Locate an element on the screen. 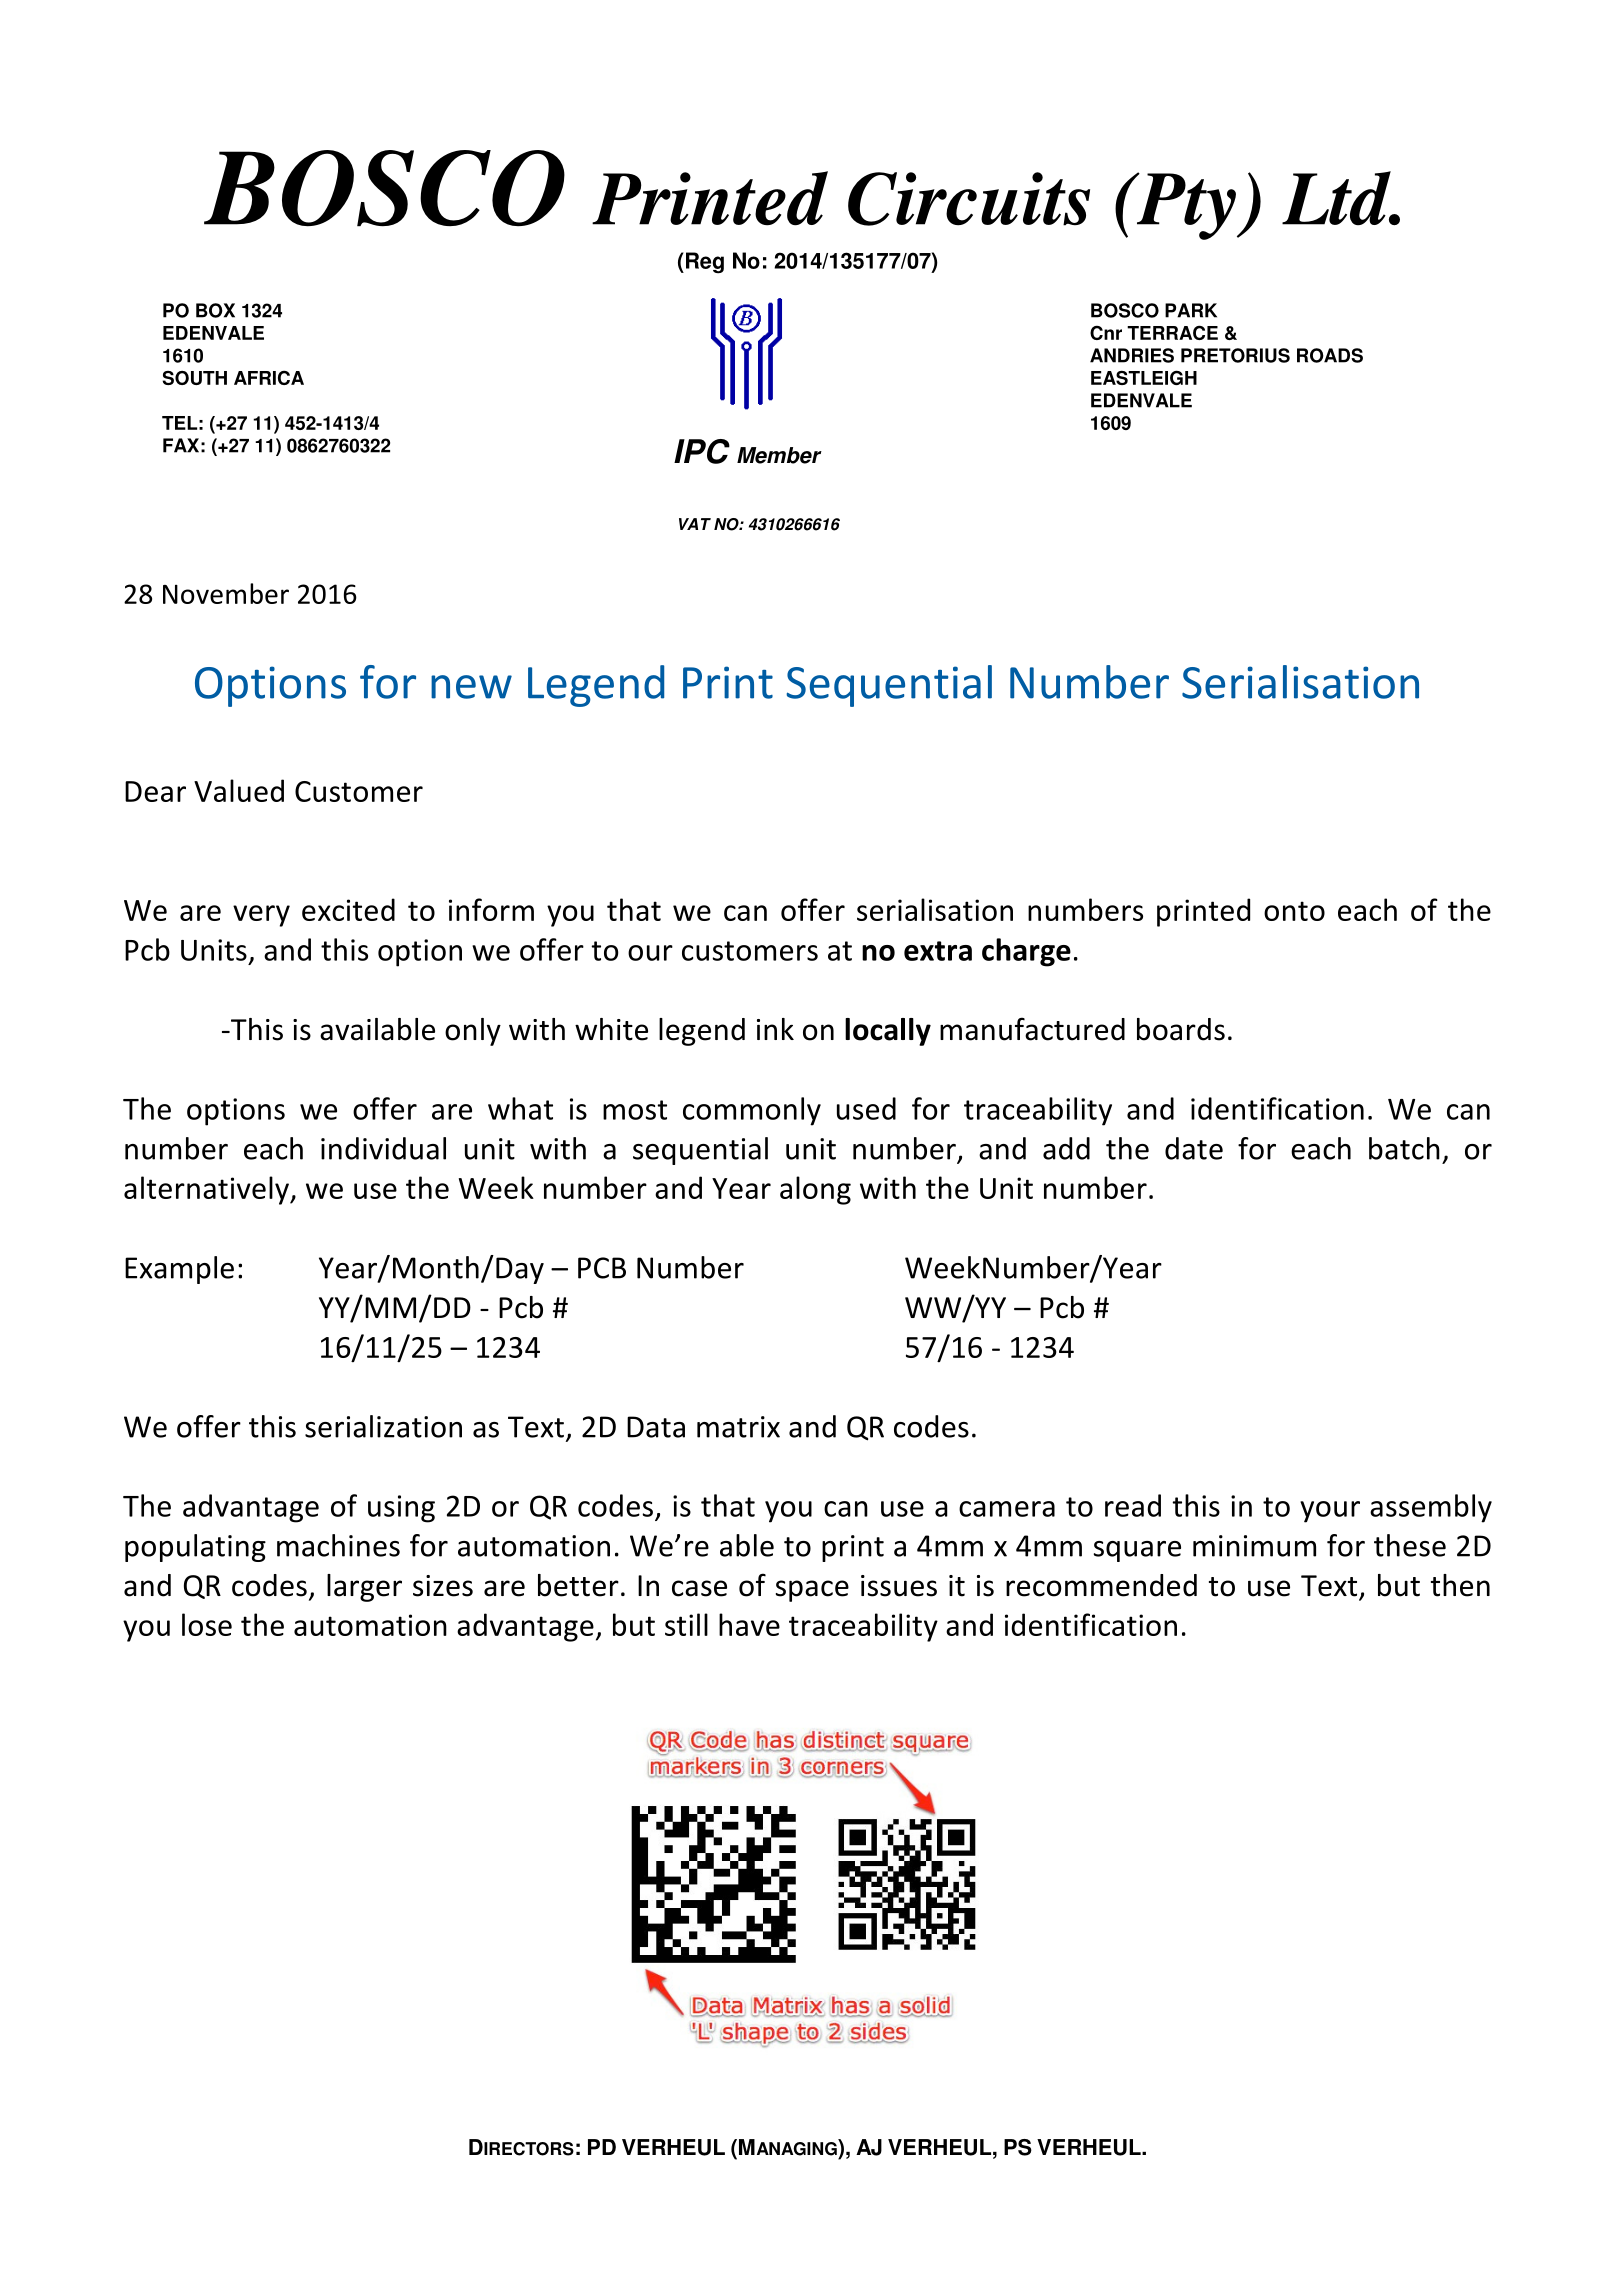 The height and width of the screenshot is (2284, 1614). Reg is located at coordinates (705, 263).
